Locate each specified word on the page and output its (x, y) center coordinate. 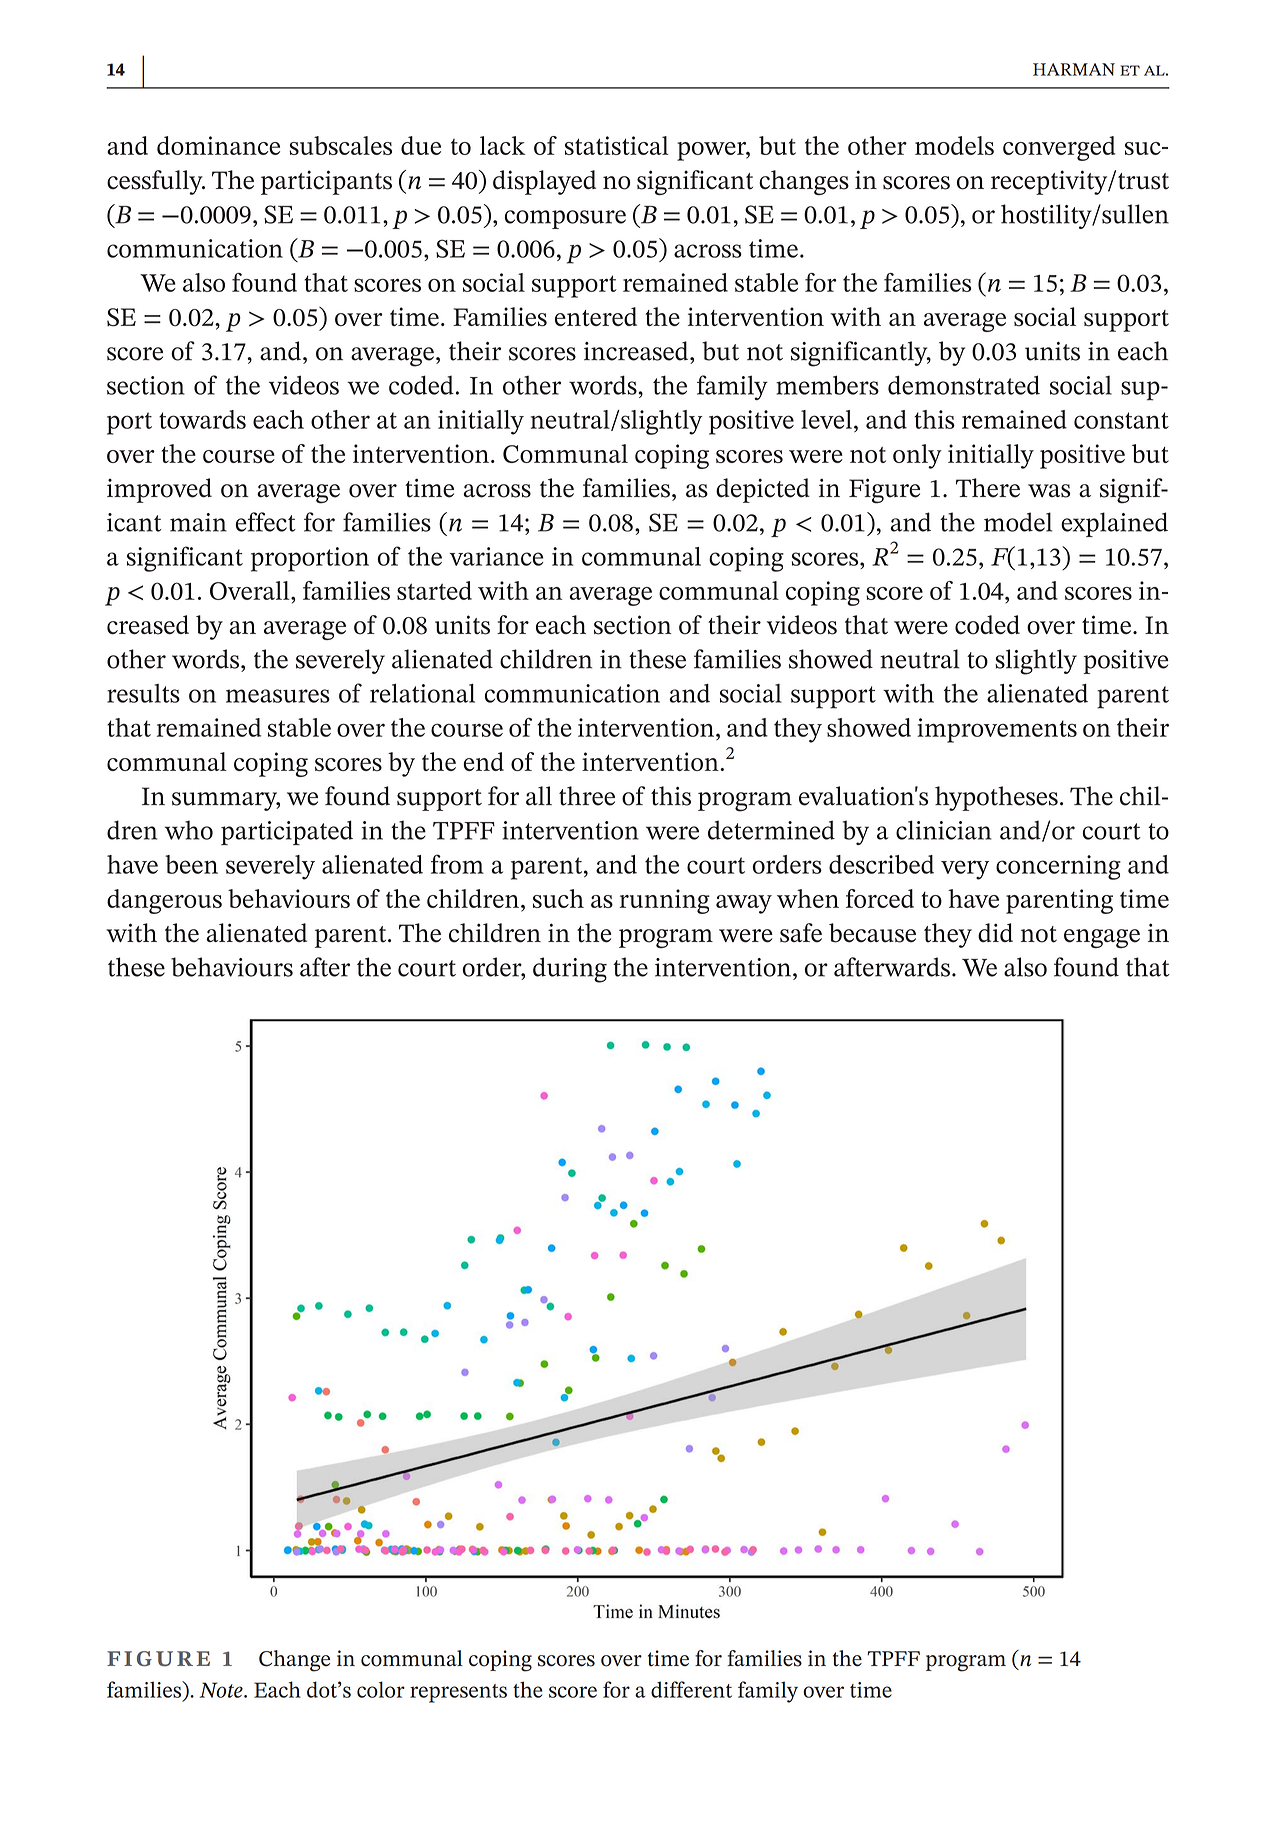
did (995, 932)
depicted (763, 490)
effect (266, 522)
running (664, 901)
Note (222, 1690)
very (965, 870)
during (570, 970)
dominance (218, 145)
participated (287, 832)
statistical (617, 145)
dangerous (164, 901)
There (988, 488)
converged (1059, 148)
